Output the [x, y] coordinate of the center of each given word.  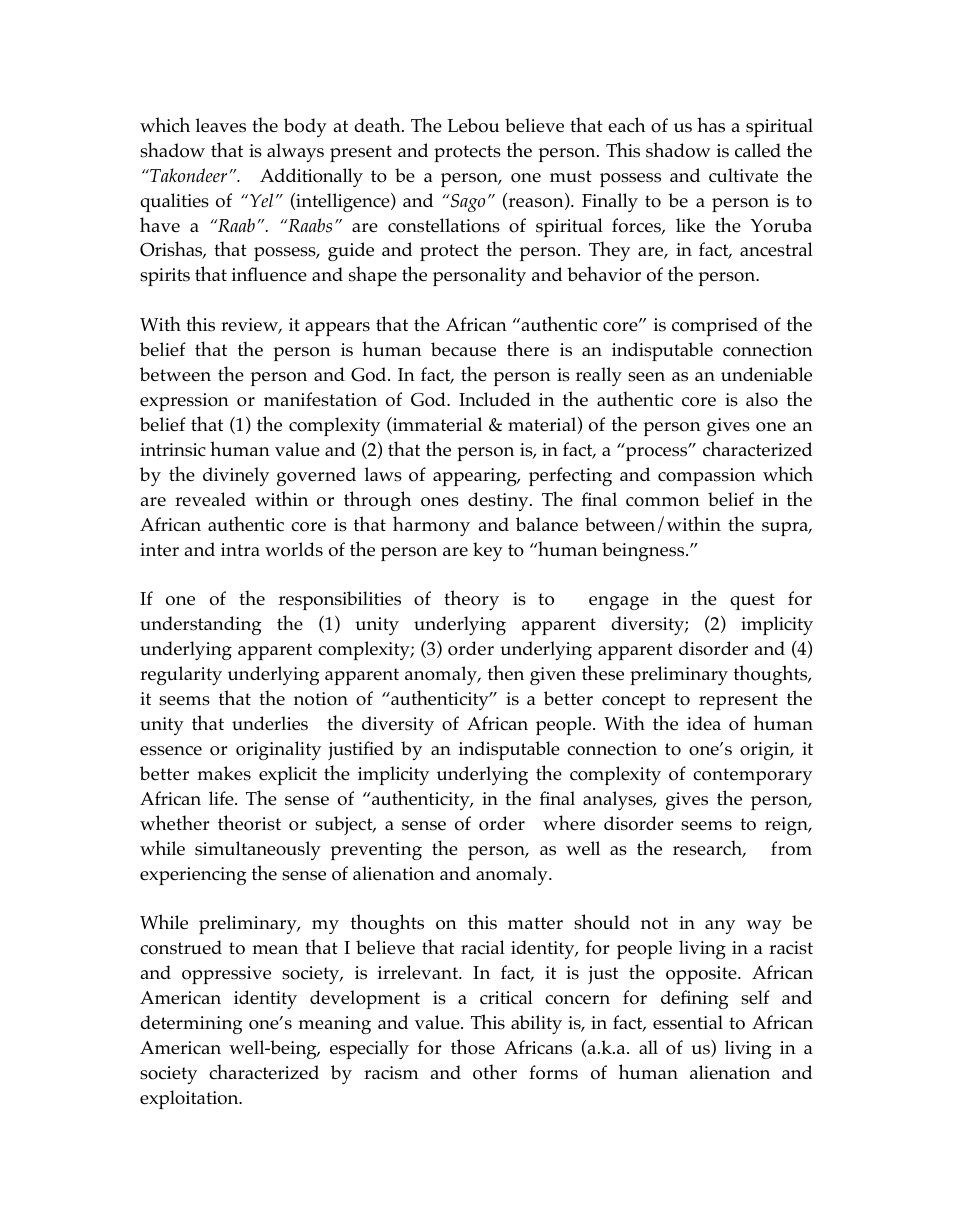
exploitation [190, 1099]
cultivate [743, 175]
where [569, 823]
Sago [466, 203]
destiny [499, 501]
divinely [236, 476]
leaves [221, 125]
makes [224, 773]
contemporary [752, 776]
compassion [707, 477]
